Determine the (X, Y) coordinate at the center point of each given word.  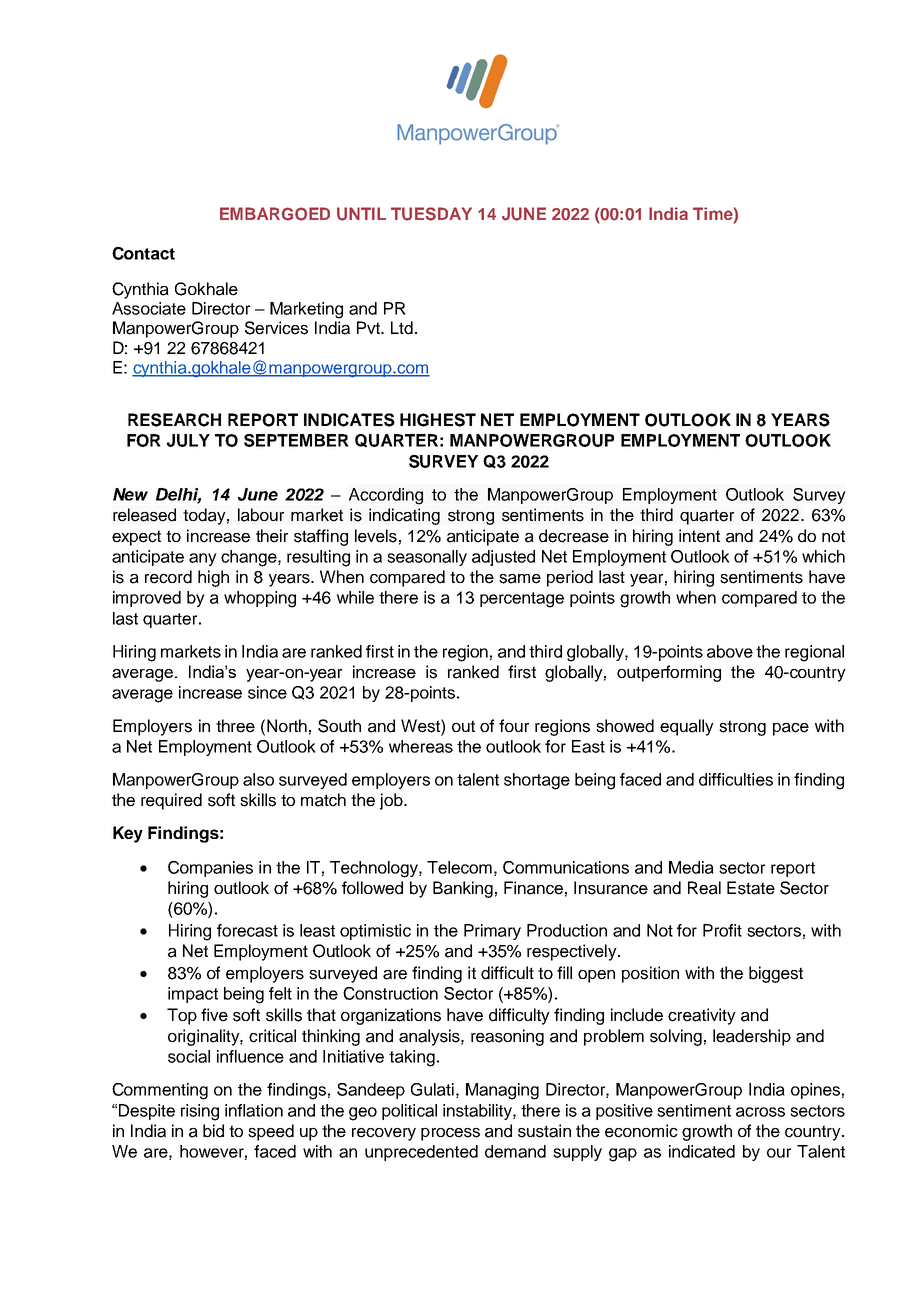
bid (213, 1131)
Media (691, 867)
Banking (463, 889)
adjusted (503, 558)
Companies (210, 869)
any (203, 559)
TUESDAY (431, 214)
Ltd (402, 328)
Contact (143, 253)
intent (699, 536)
